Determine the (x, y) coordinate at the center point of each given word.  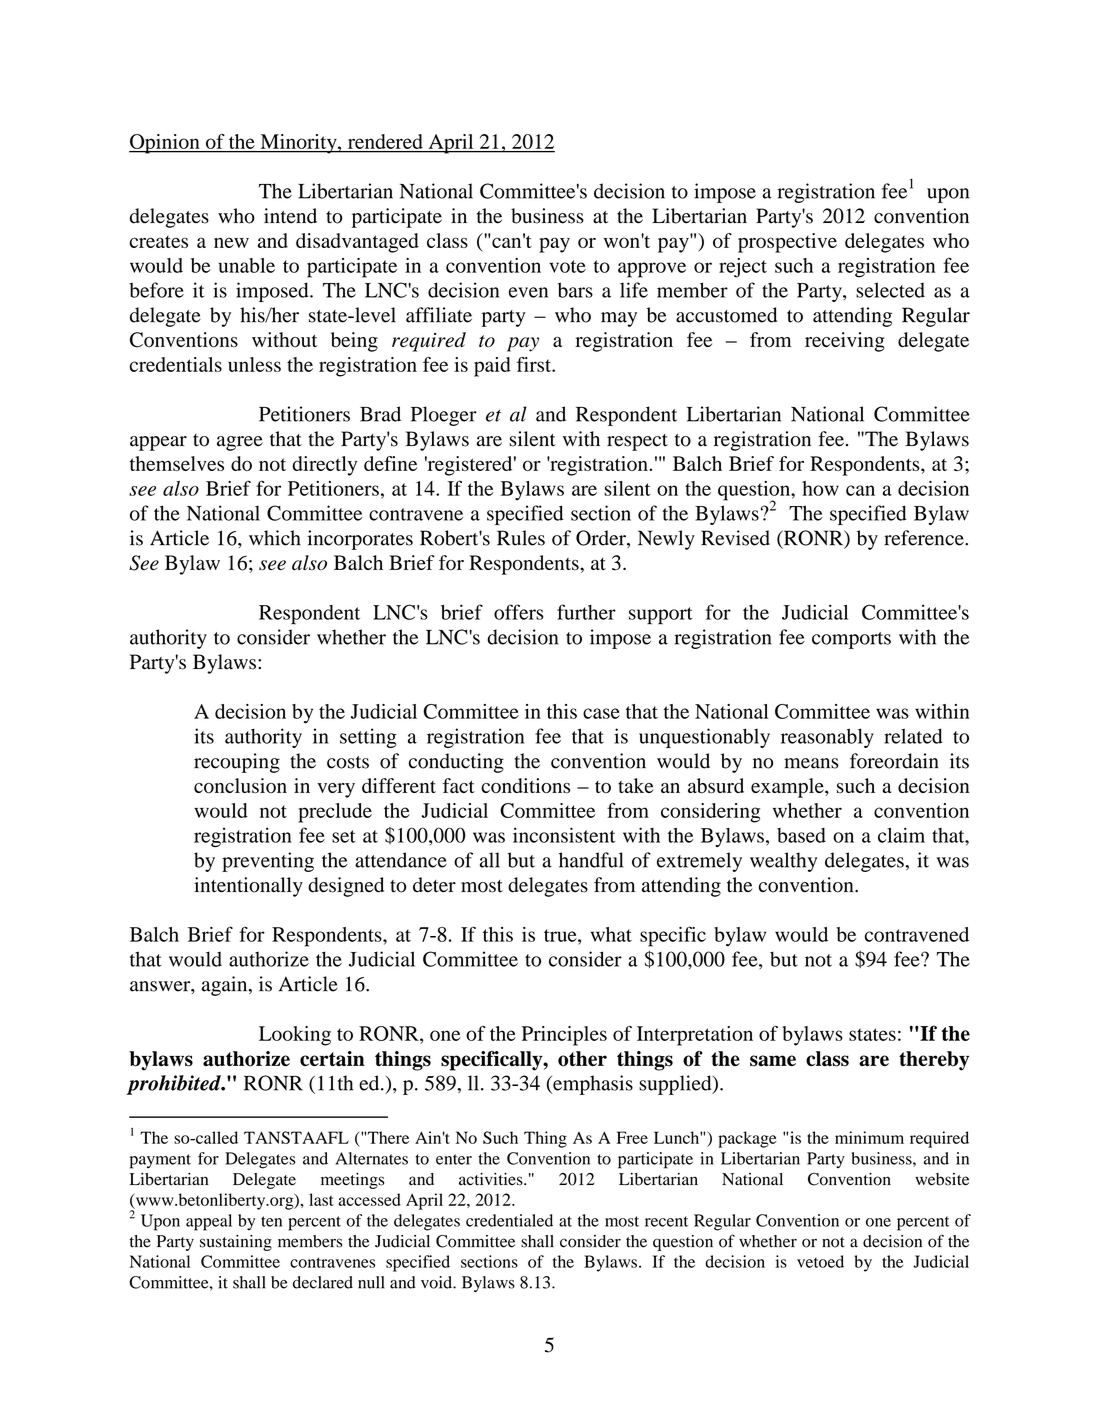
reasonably (827, 738)
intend (290, 216)
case (601, 713)
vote (567, 266)
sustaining (236, 1243)
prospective (787, 243)
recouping (237, 763)
